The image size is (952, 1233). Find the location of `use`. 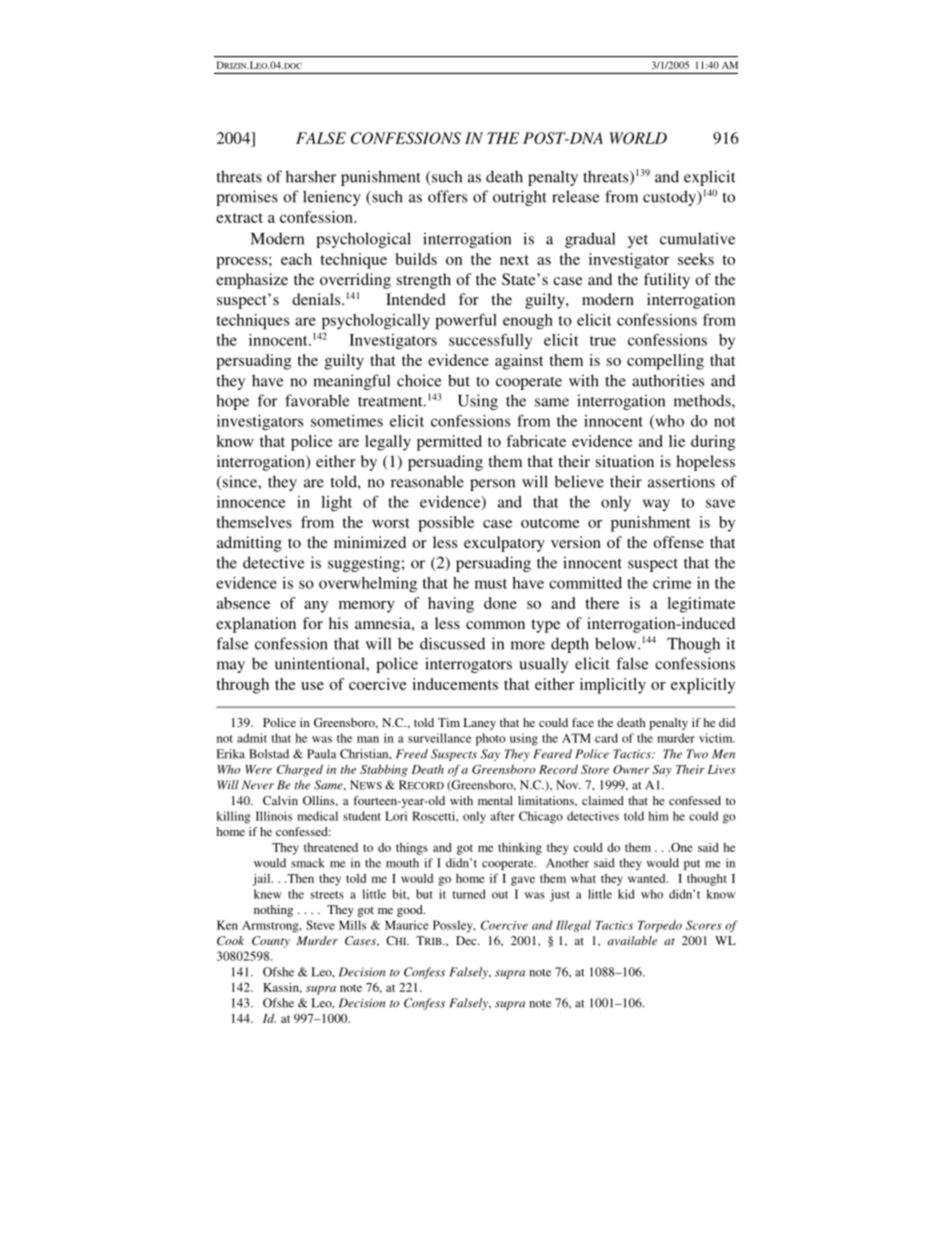

use is located at coordinates (312, 686).
